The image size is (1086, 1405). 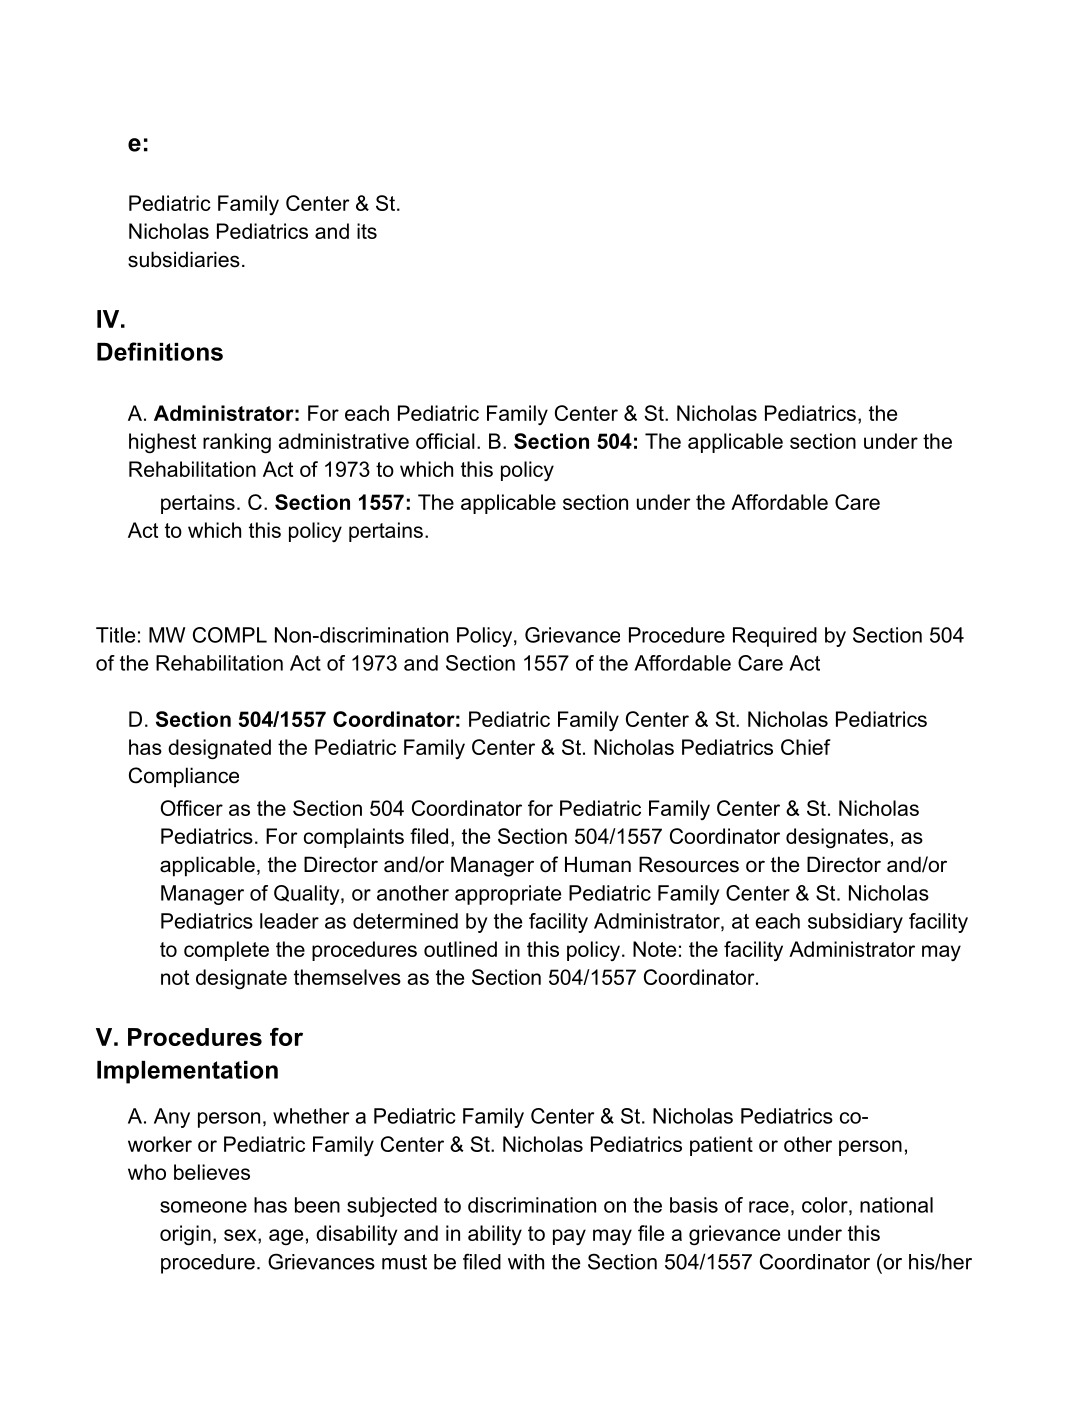 I want to click on administrative, so click(x=344, y=441).
